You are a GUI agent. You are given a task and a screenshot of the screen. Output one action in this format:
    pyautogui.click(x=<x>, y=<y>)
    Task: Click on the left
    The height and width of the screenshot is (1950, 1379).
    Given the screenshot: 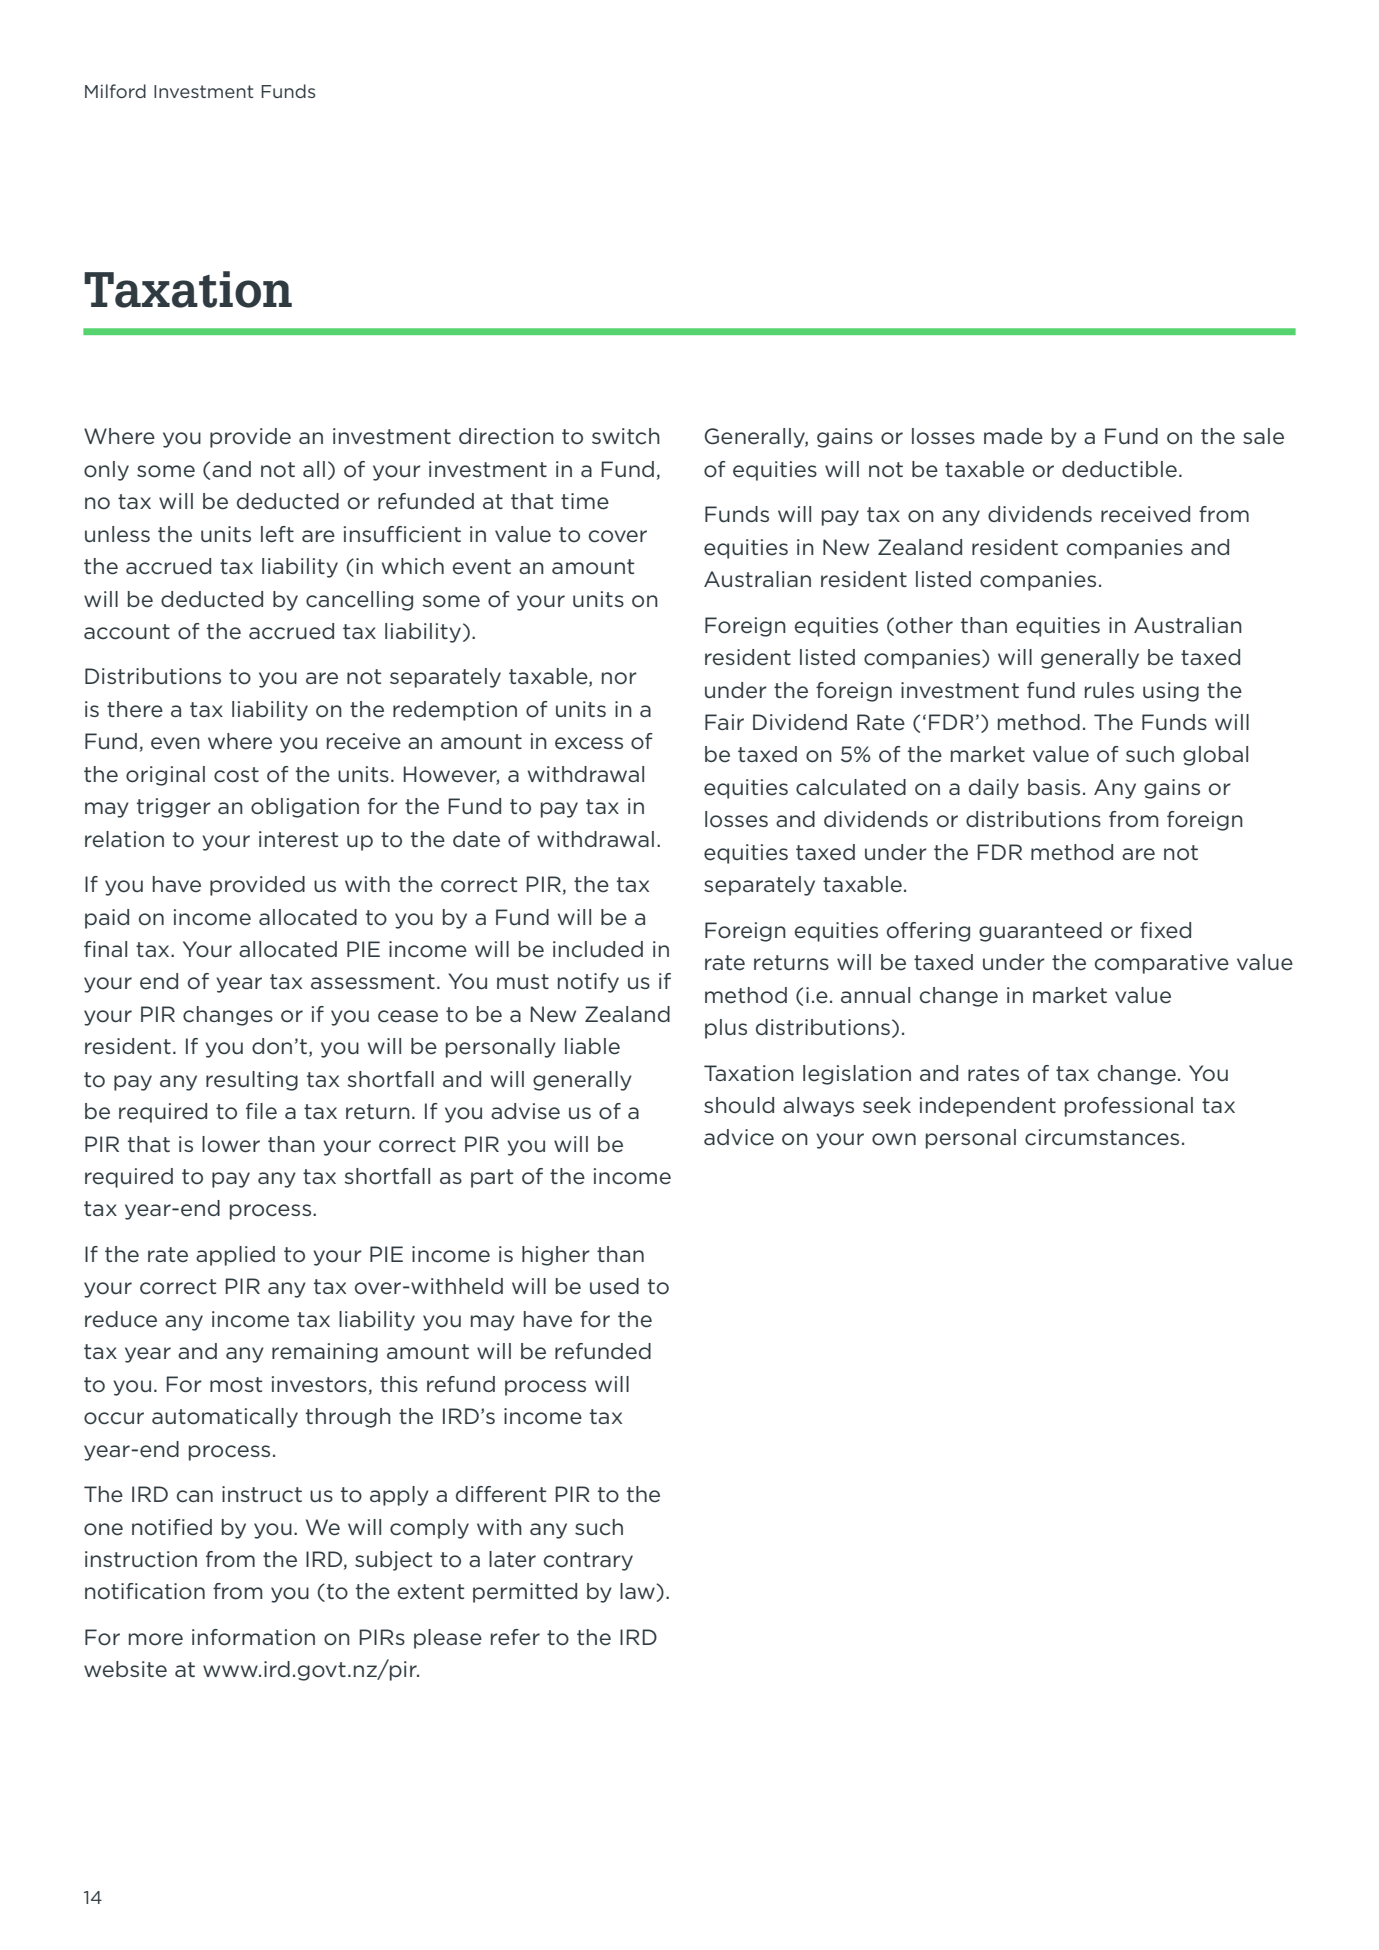 What is the action you would take?
    pyautogui.click(x=277, y=534)
